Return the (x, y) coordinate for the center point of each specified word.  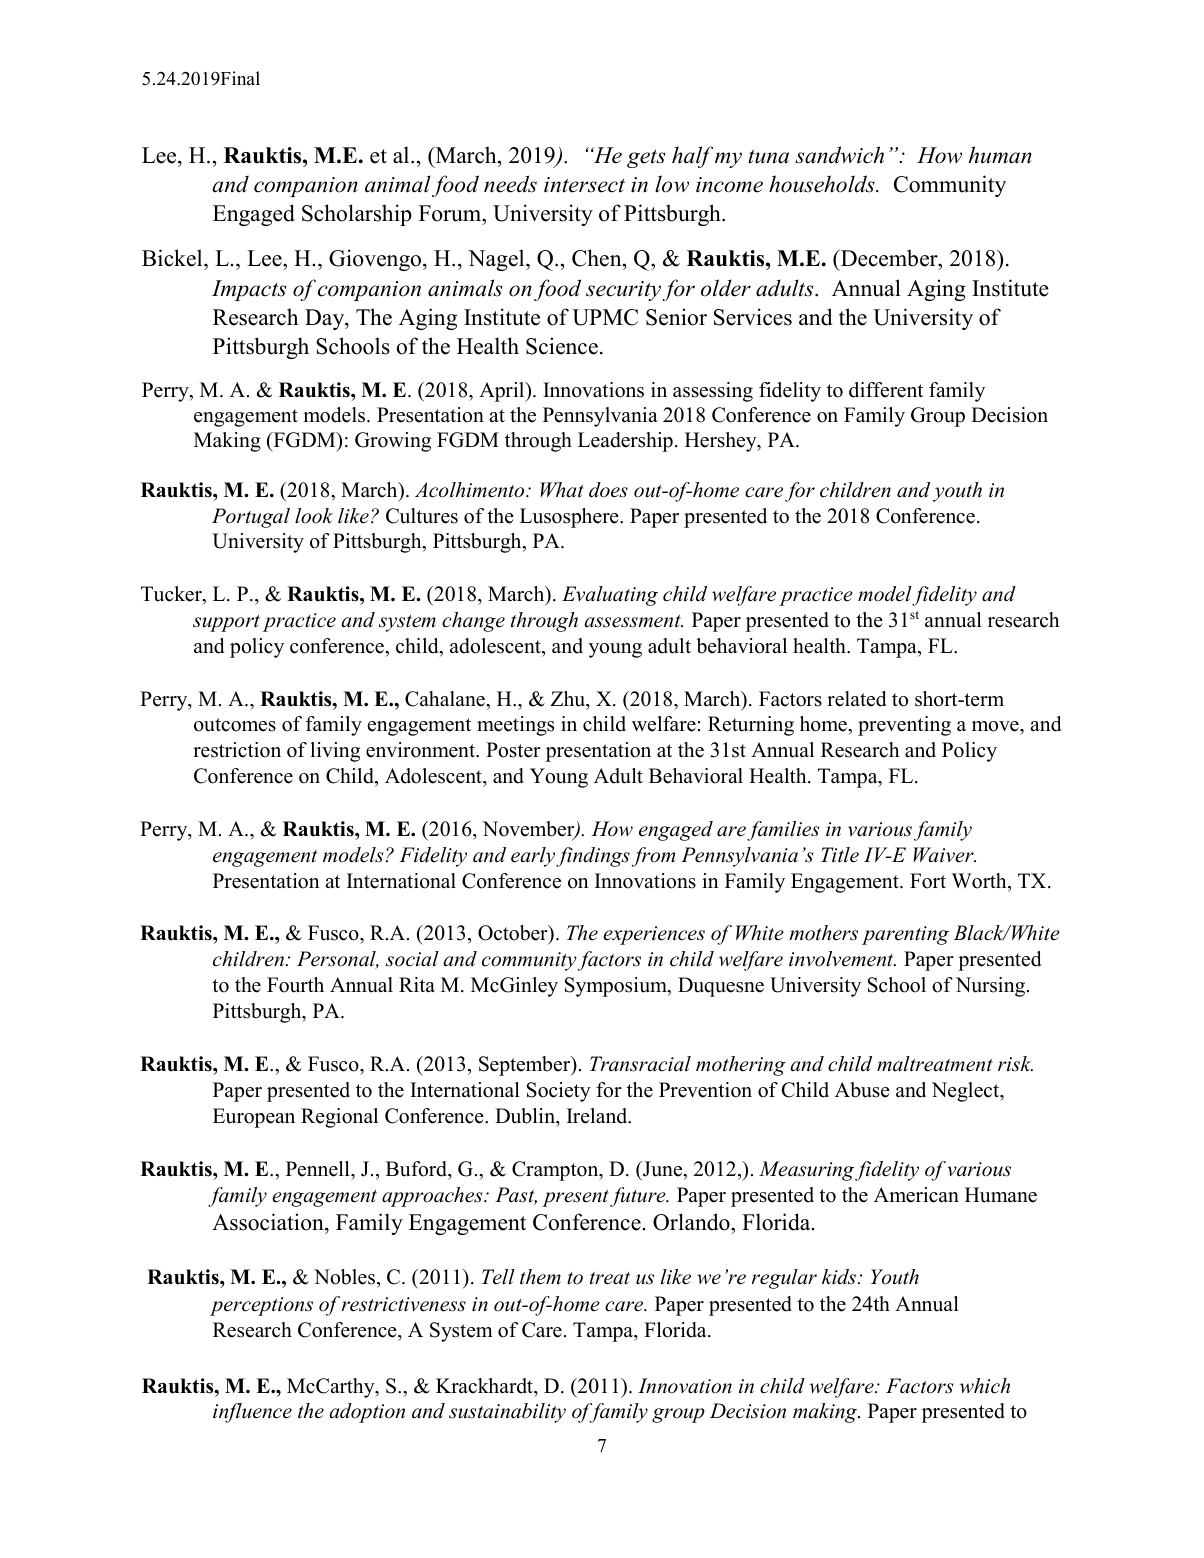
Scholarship (357, 215)
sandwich (839, 155)
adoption (367, 1413)
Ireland (598, 1116)
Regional (339, 1118)
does (608, 490)
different (886, 390)
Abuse (862, 1090)
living (335, 752)
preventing (904, 726)
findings (593, 857)
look (314, 516)
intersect (584, 185)
